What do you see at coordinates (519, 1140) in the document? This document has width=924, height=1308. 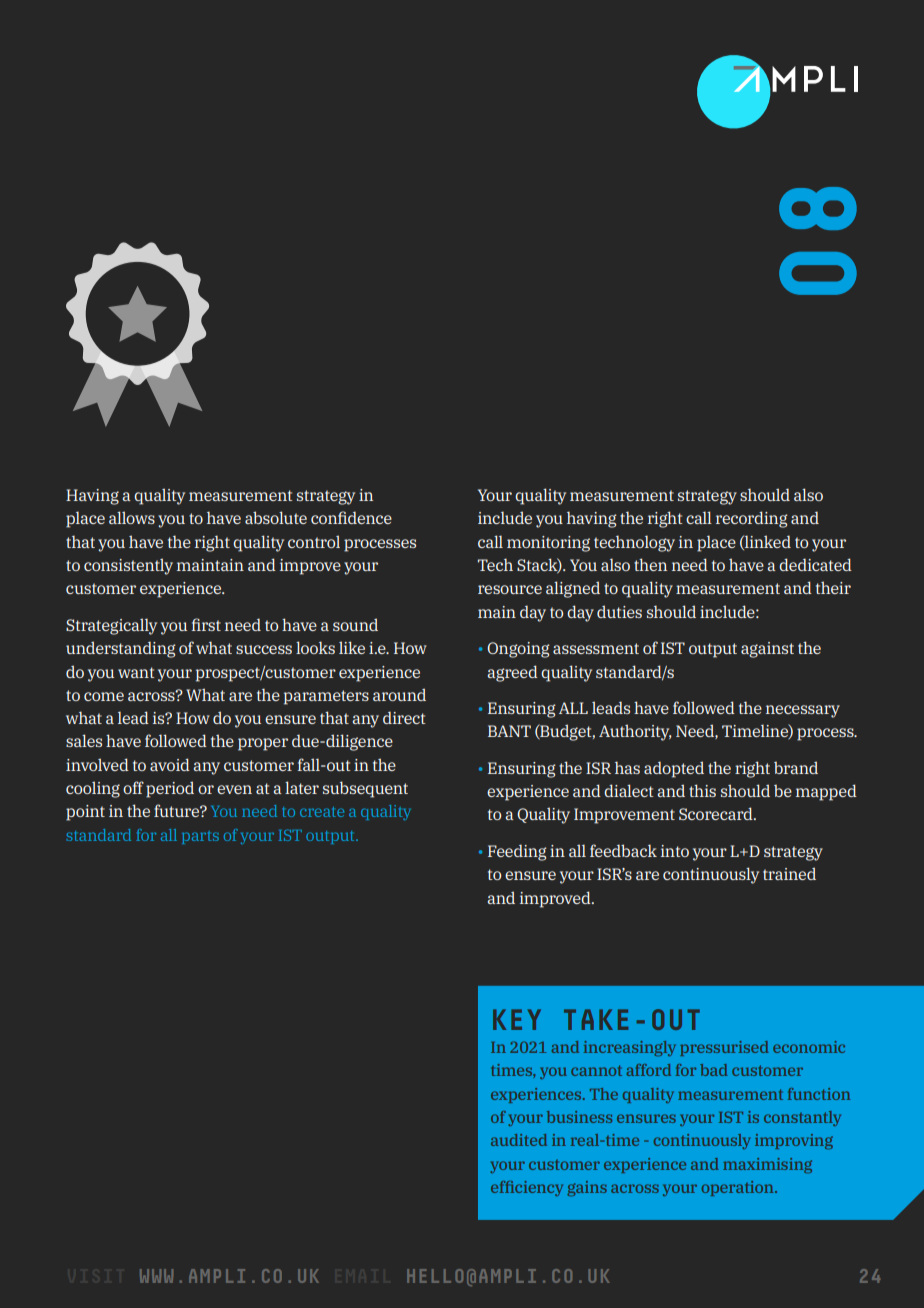 I see `audited` at bounding box center [519, 1140].
